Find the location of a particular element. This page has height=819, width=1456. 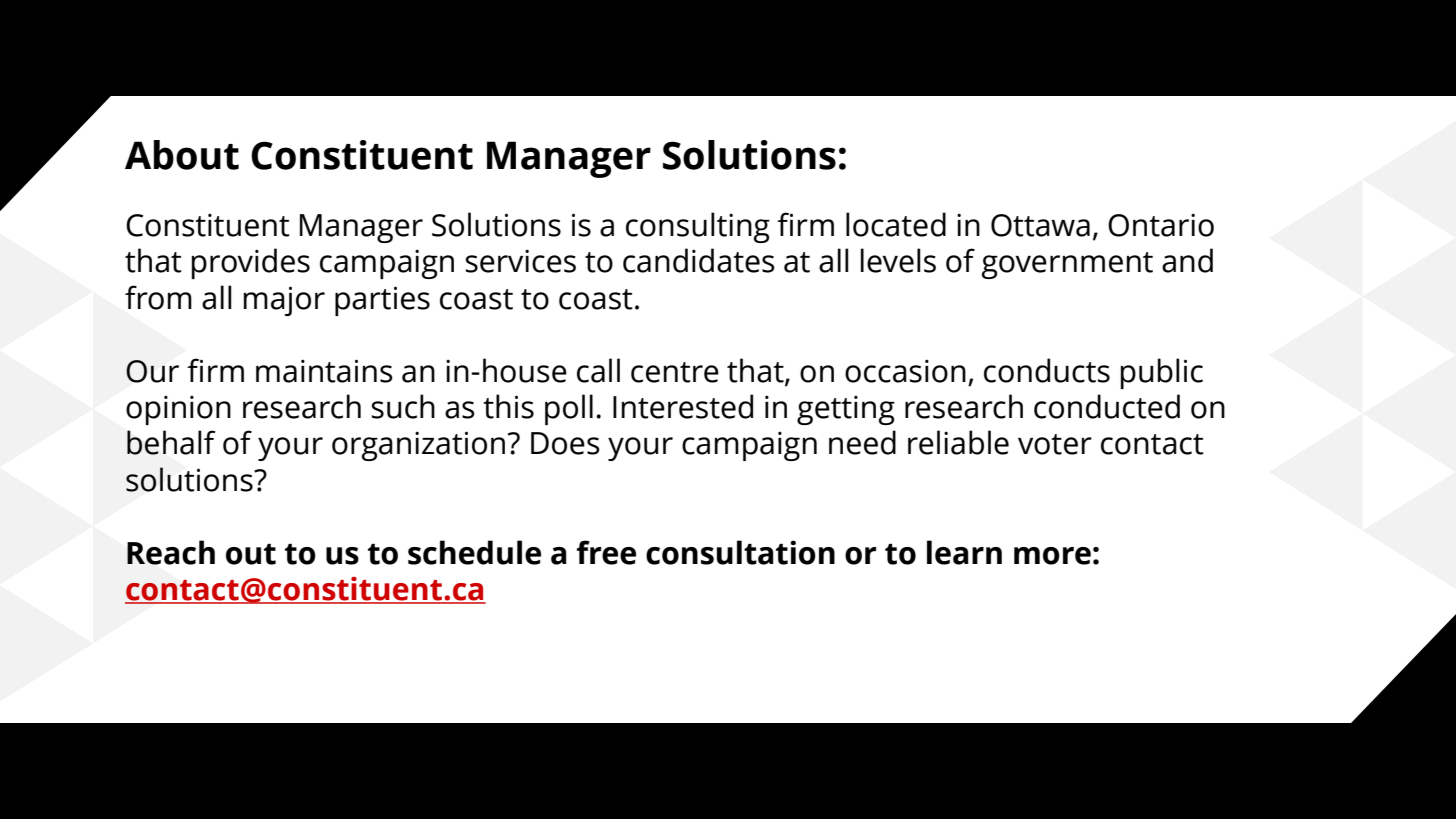

maintains is located at coordinates (324, 371).
